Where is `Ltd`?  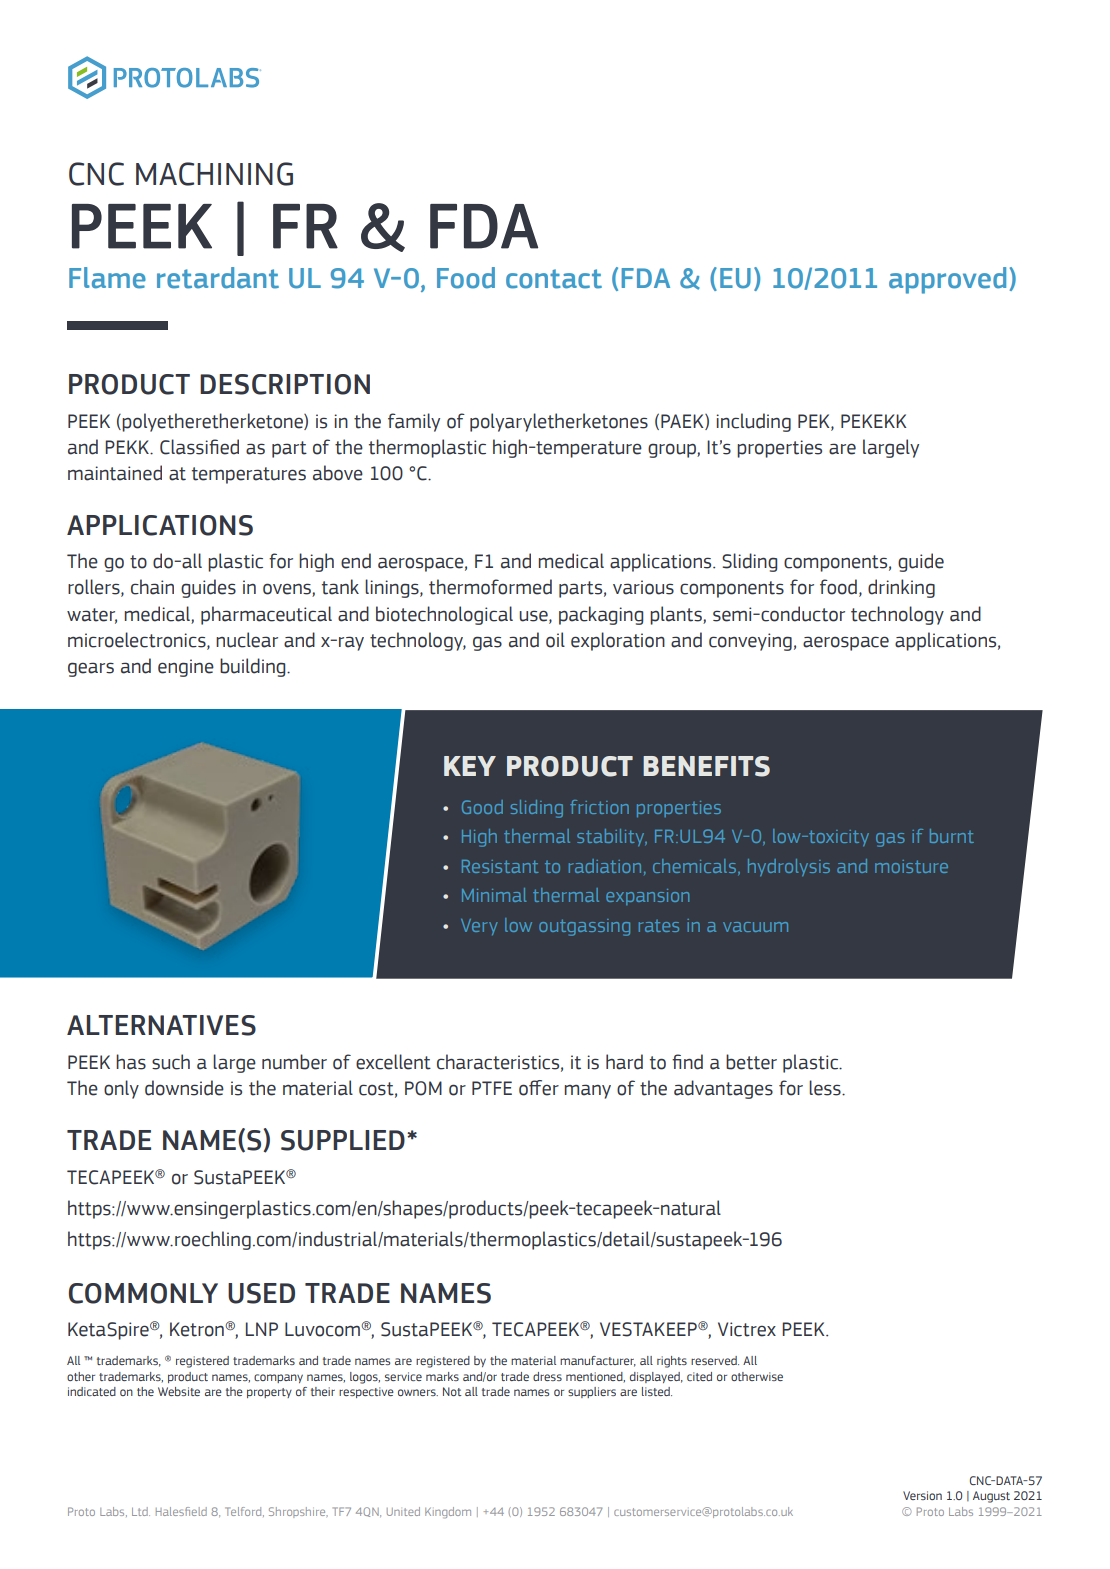
Ltd is located at coordinates (141, 1511).
